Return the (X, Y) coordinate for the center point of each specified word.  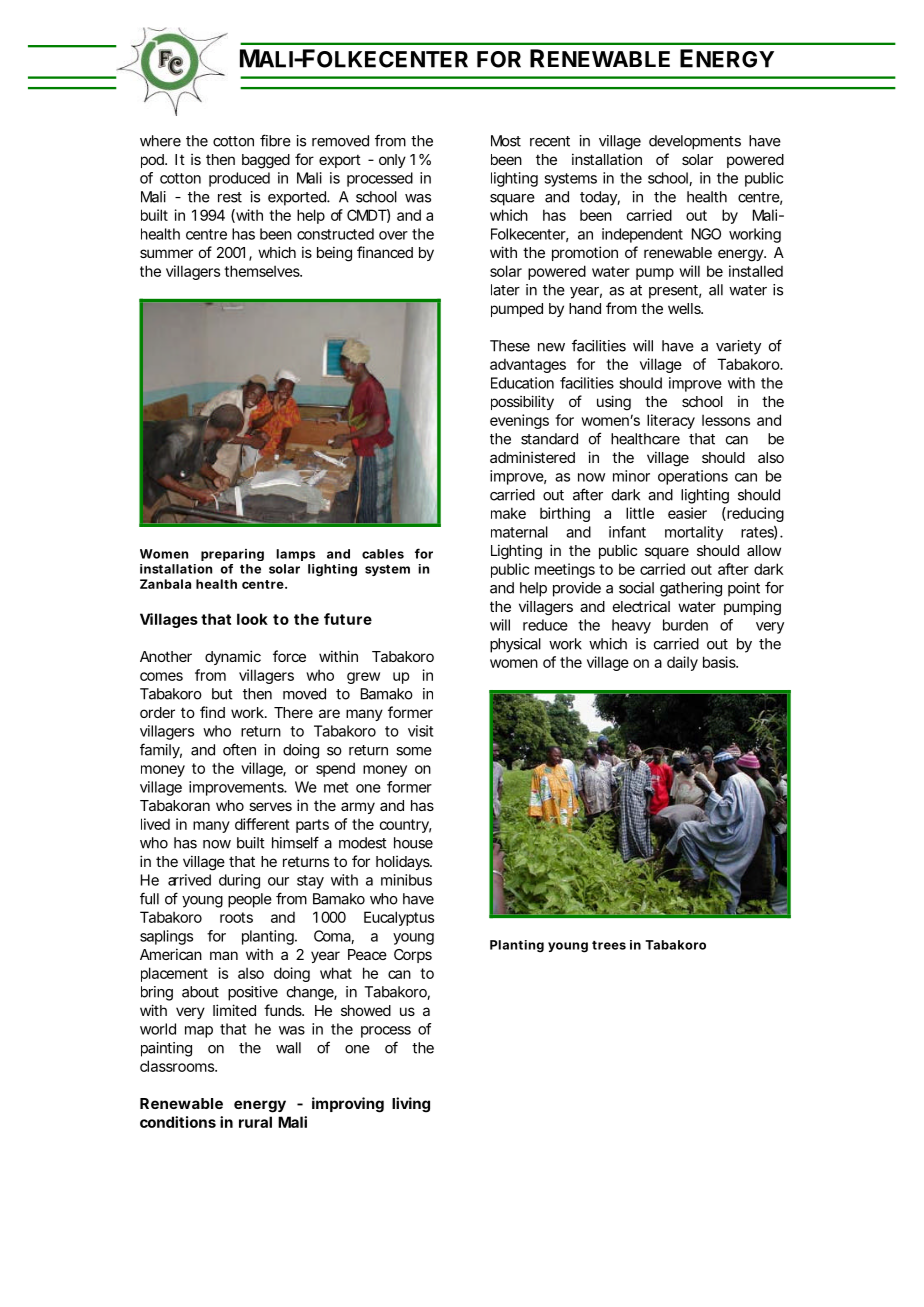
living (411, 1105)
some (414, 751)
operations (693, 477)
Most (506, 141)
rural (255, 1122)
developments (695, 142)
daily (682, 663)
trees (609, 945)
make (508, 513)
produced (239, 179)
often (239, 749)
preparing (232, 555)
